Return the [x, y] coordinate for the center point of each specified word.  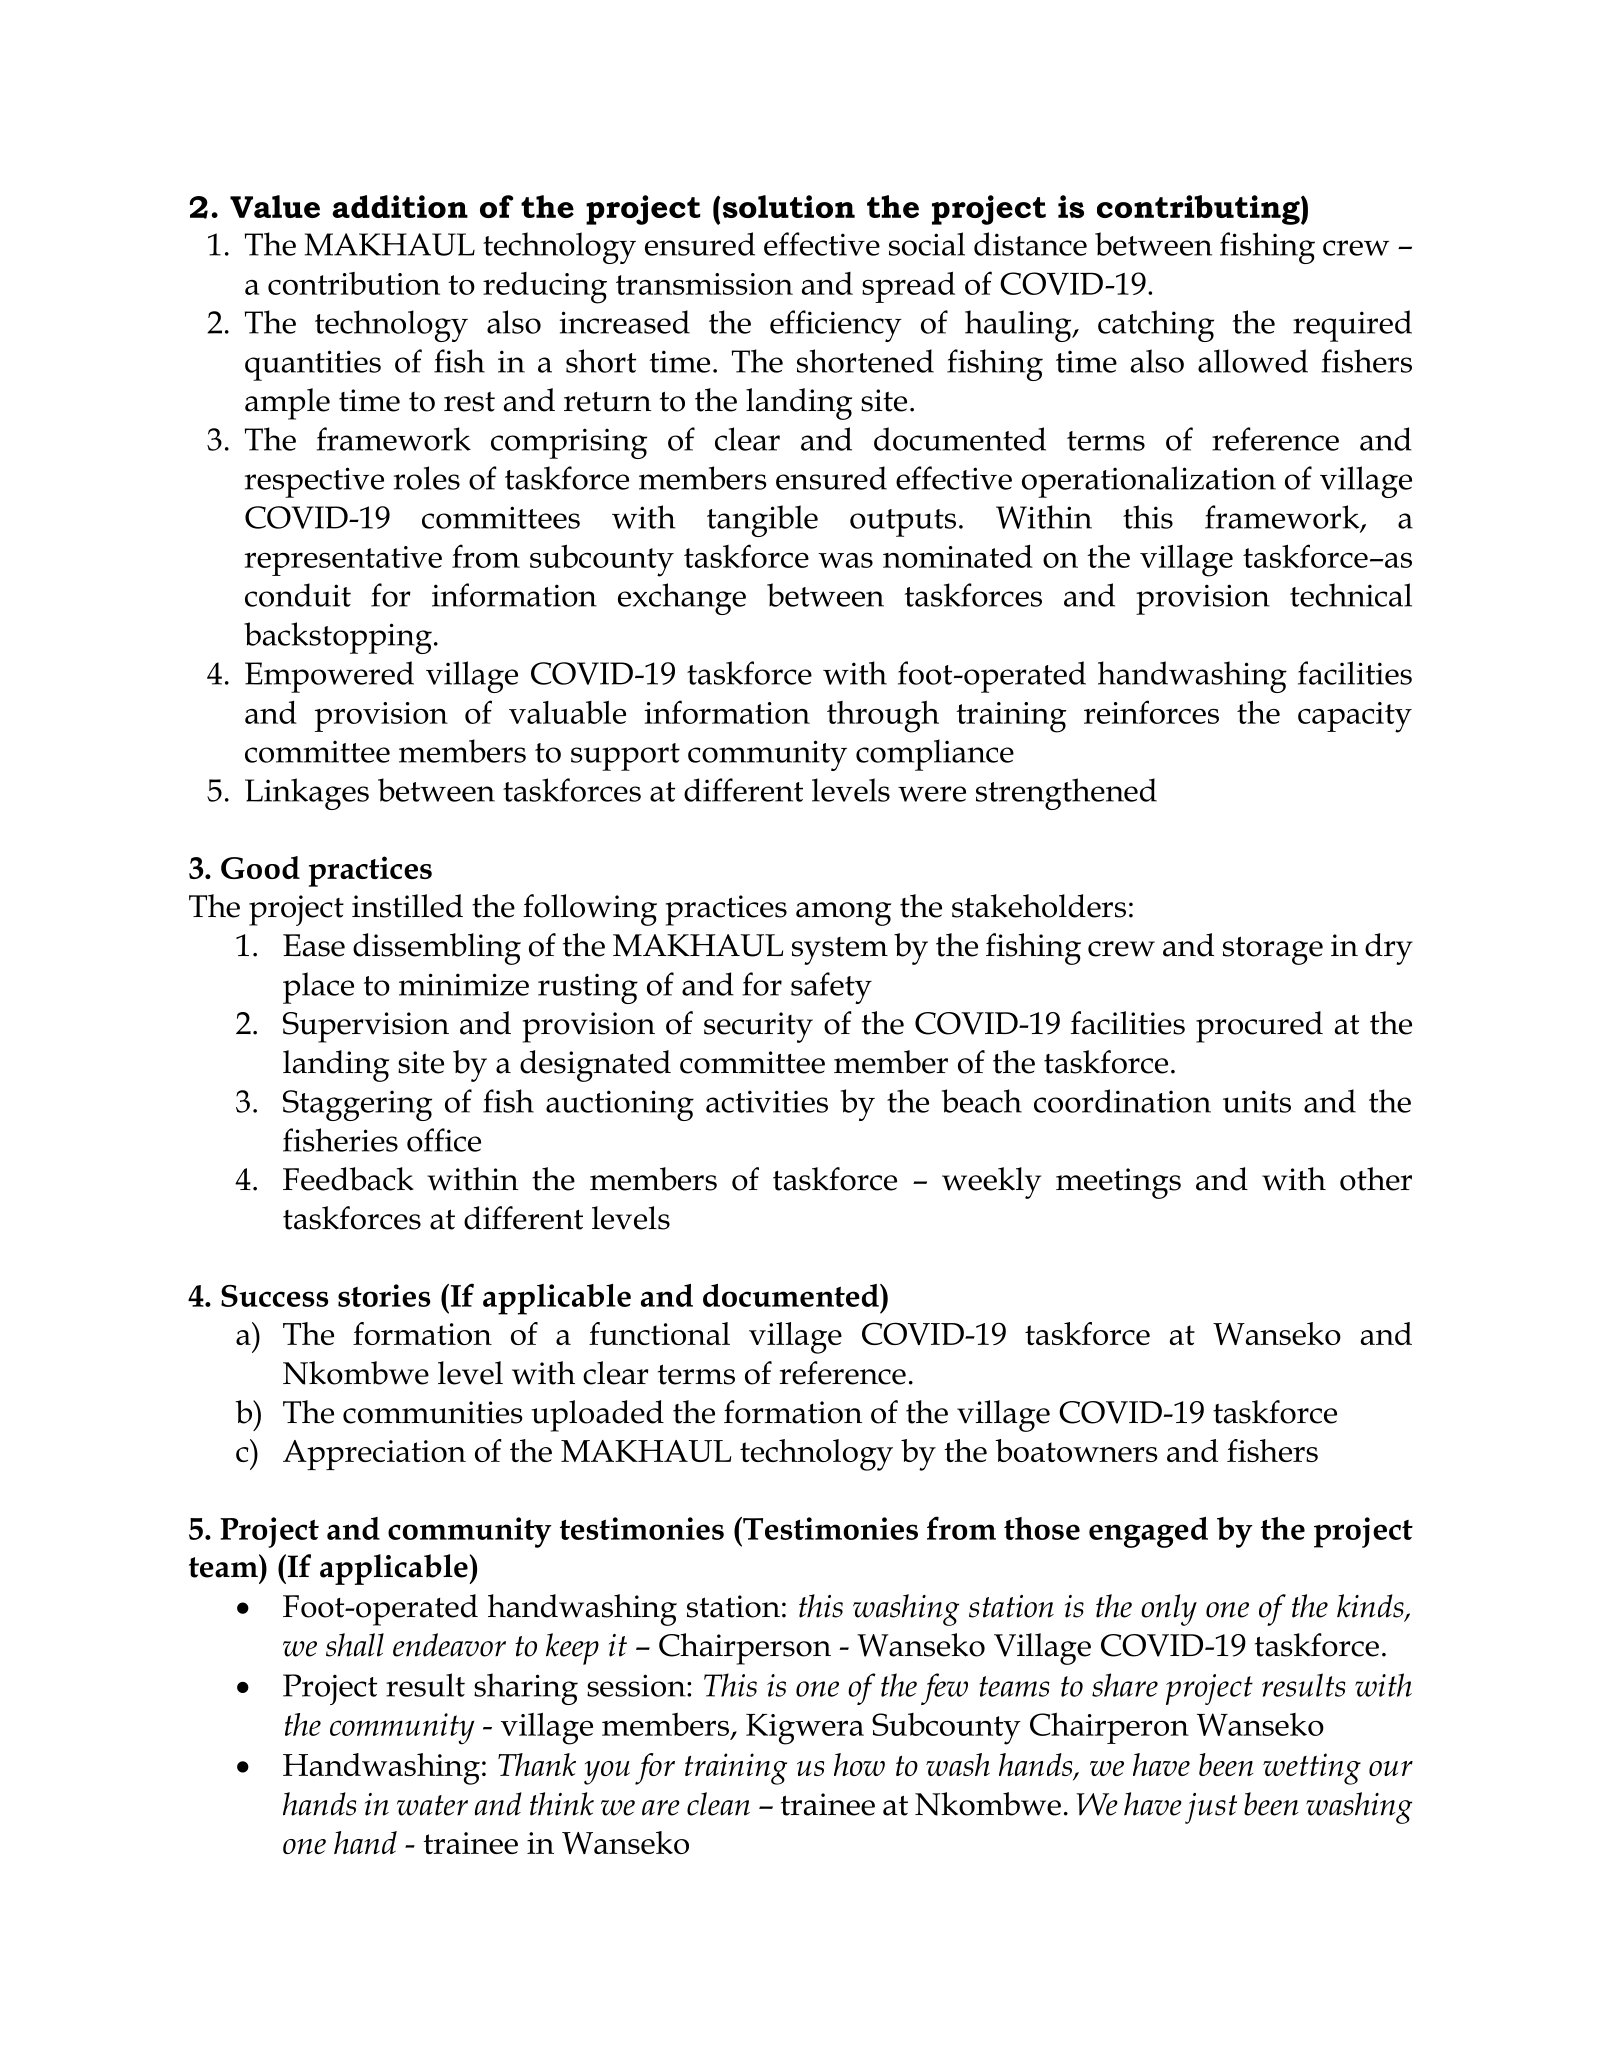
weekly [991, 1183]
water [432, 1805]
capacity [1355, 717]
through [883, 716]
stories [384, 1295]
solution [789, 206]
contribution [354, 283]
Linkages [307, 794]
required [1352, 326]
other [1376, 1179]
